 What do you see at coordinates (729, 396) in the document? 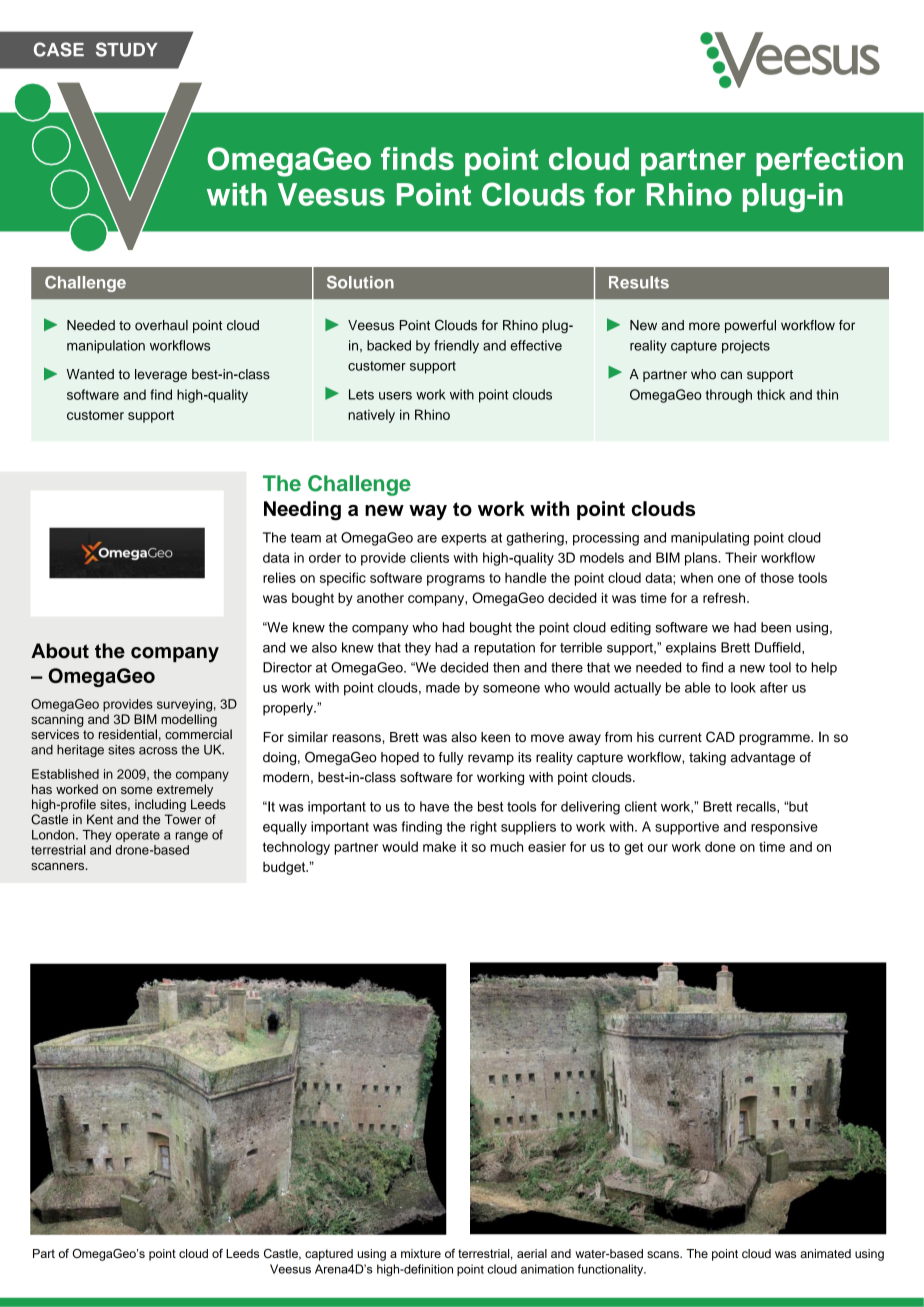
I see `through` at bounding box center [729, 396].
